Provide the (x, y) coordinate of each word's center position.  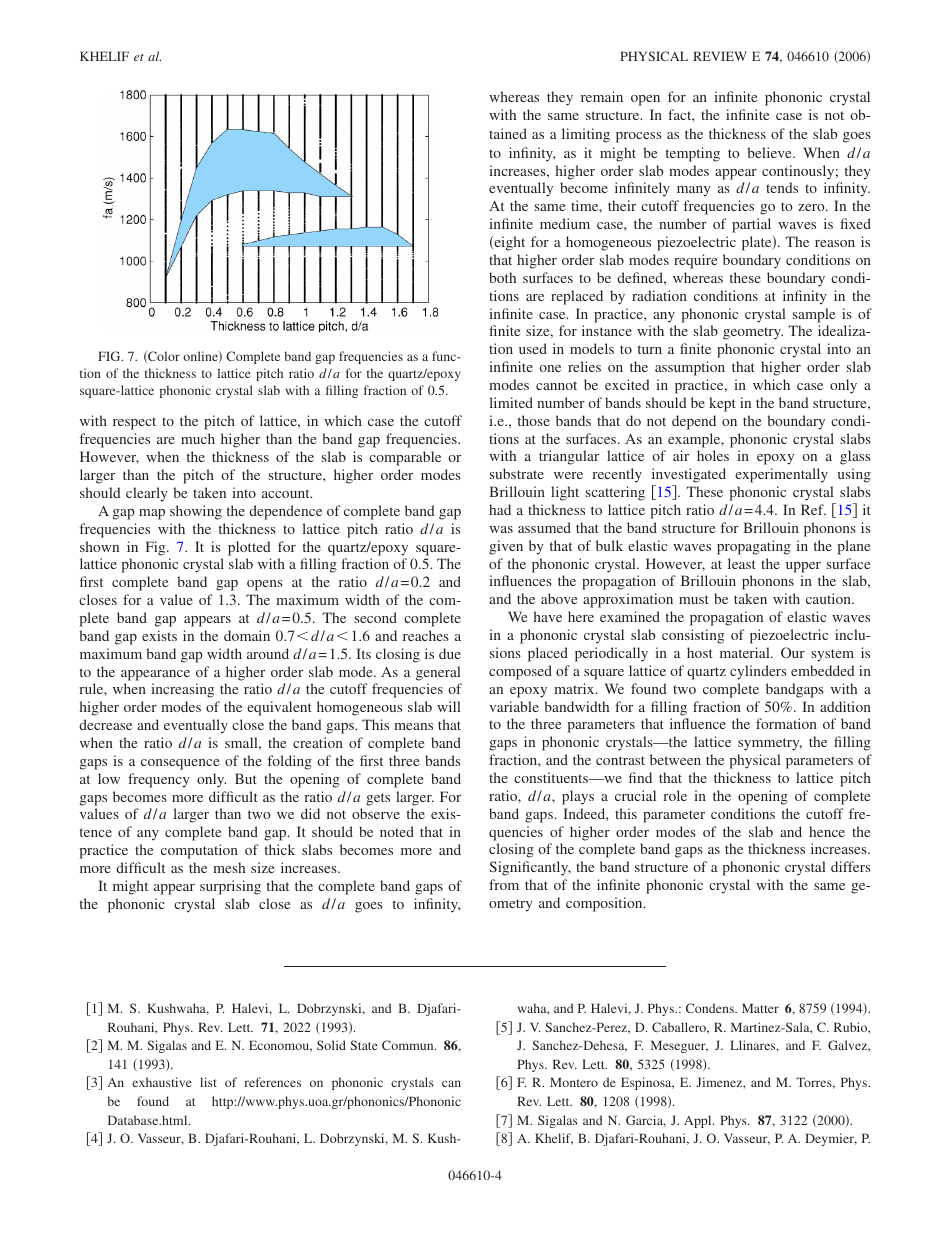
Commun (409, 1045)
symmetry (770, 744)
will (449, 706)
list (208, 1082)
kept (722, 404)
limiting (586, 135)
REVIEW (720, 56)
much (198, 438)
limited (511, 402)
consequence (180, 764)
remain (602, 96)
